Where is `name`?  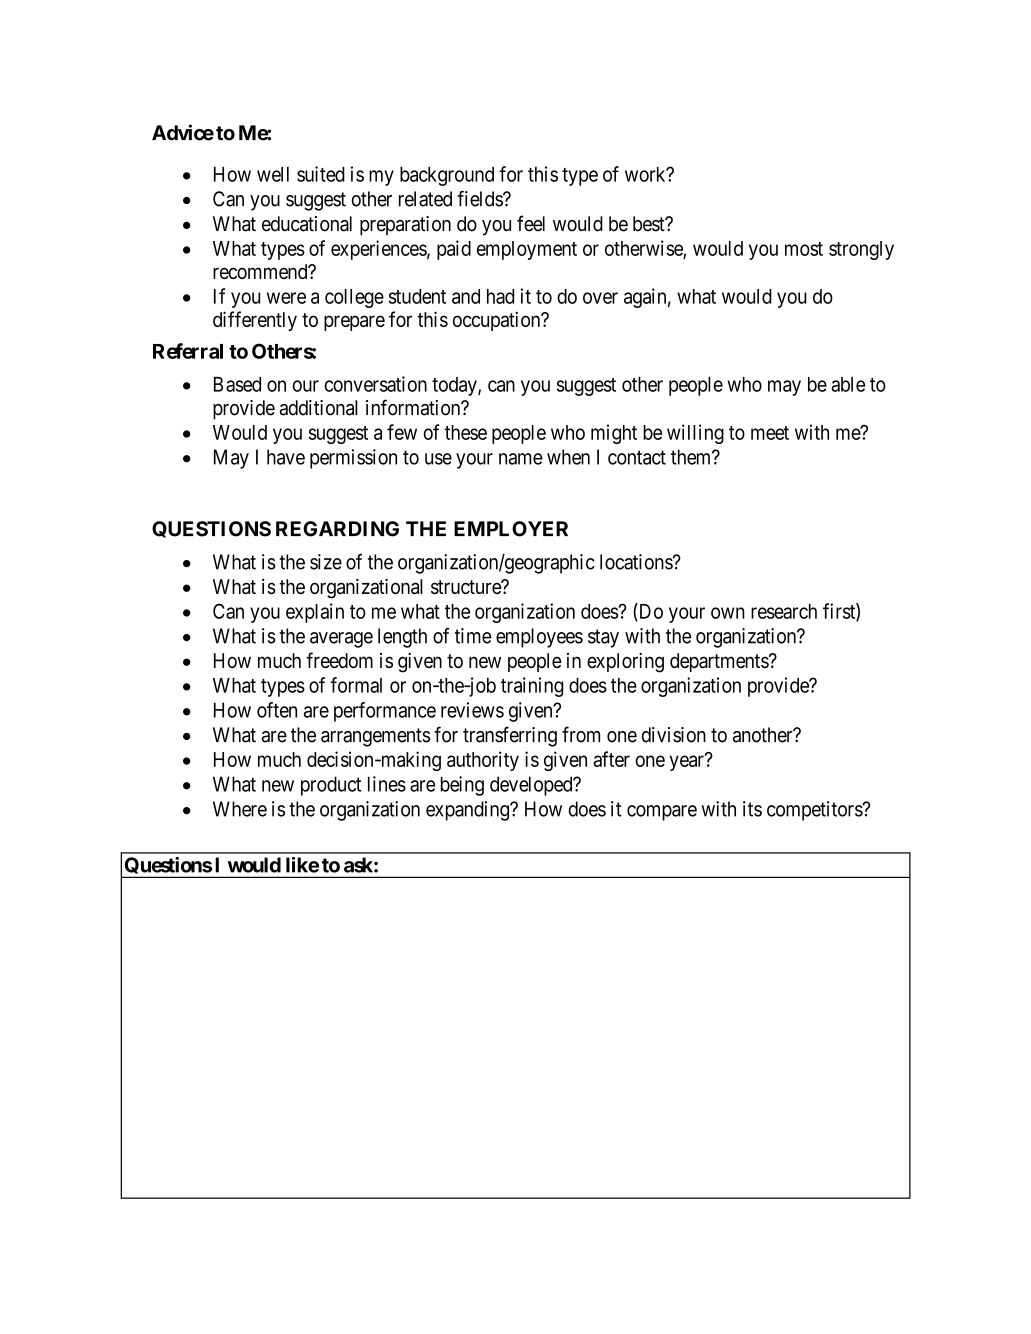 name is located at coordinates (521, 459).
